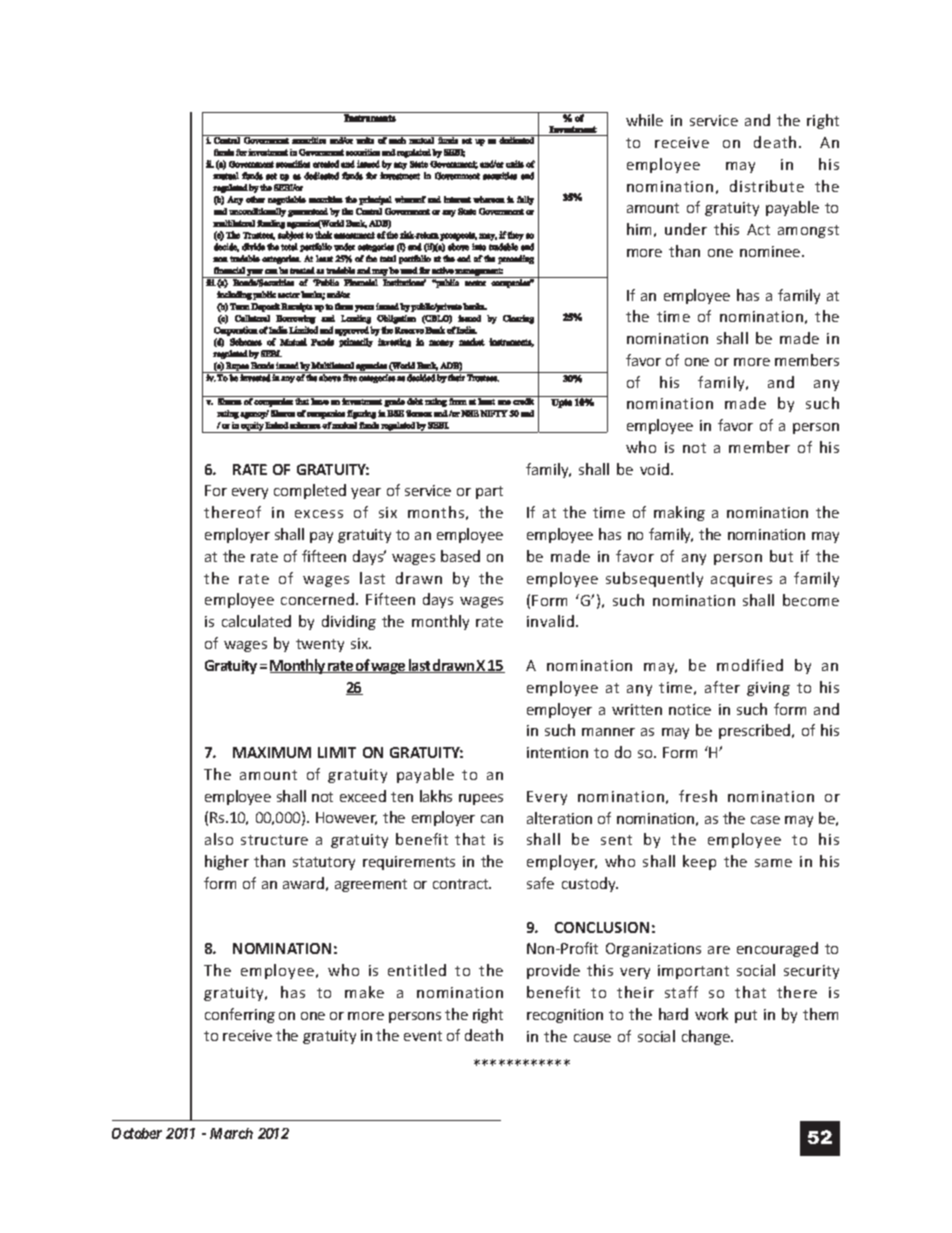 This screenshot has width=952, height=1233. What do you see at coordinates (272, 752) in the screenshot?
I see `MAXIMUM` at bounding box center [272, 752].
